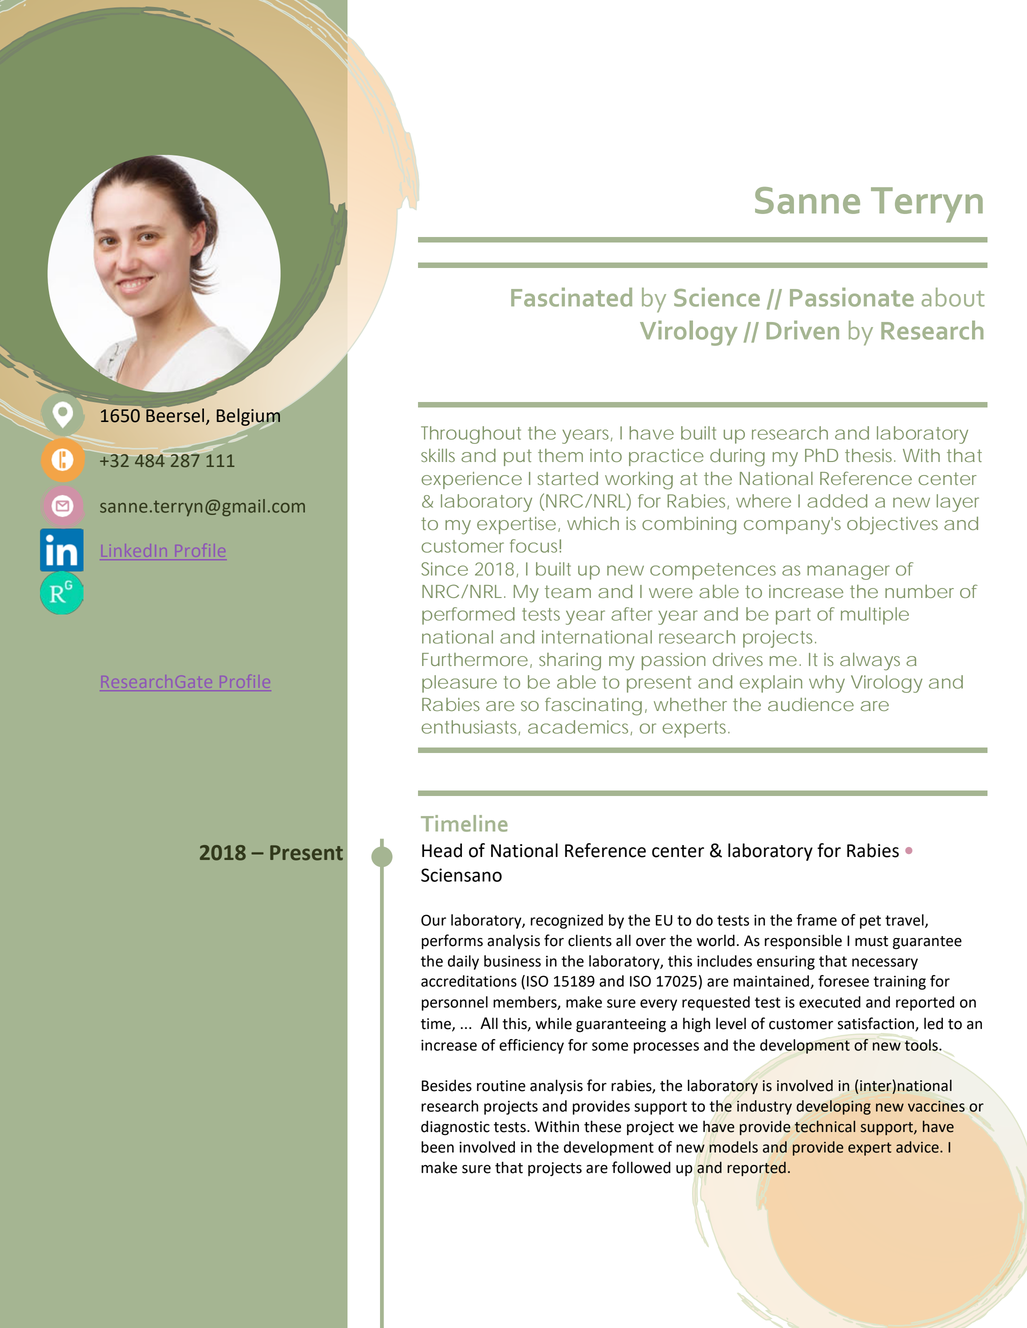 This screenshot has height=1328, width=1027. What do you see at coordinates (671, 593) in the screenshot?
I see `were` at bounding box center [671, 593].
